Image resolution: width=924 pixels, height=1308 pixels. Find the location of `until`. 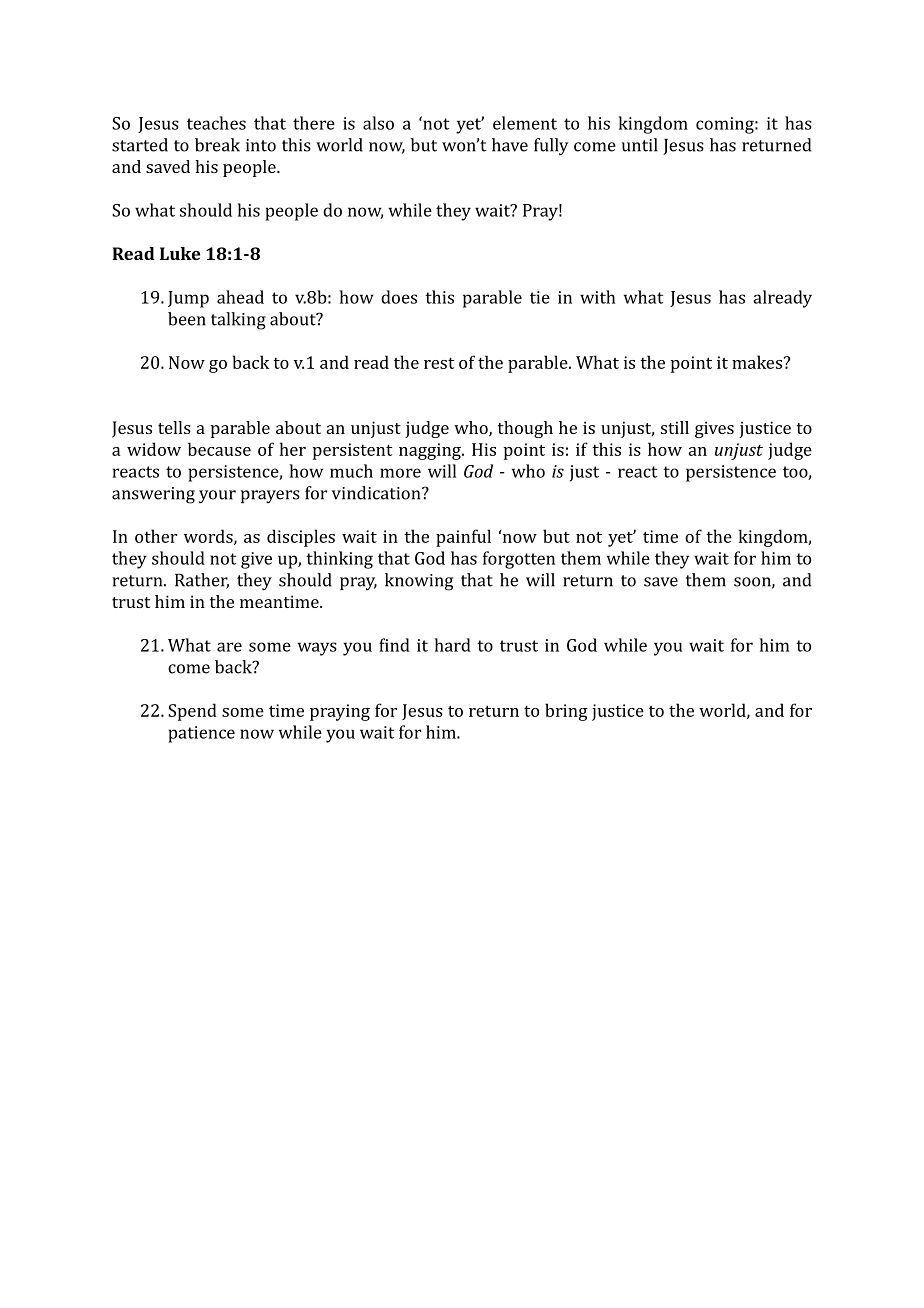

until is located at coordinates (639, 145).
